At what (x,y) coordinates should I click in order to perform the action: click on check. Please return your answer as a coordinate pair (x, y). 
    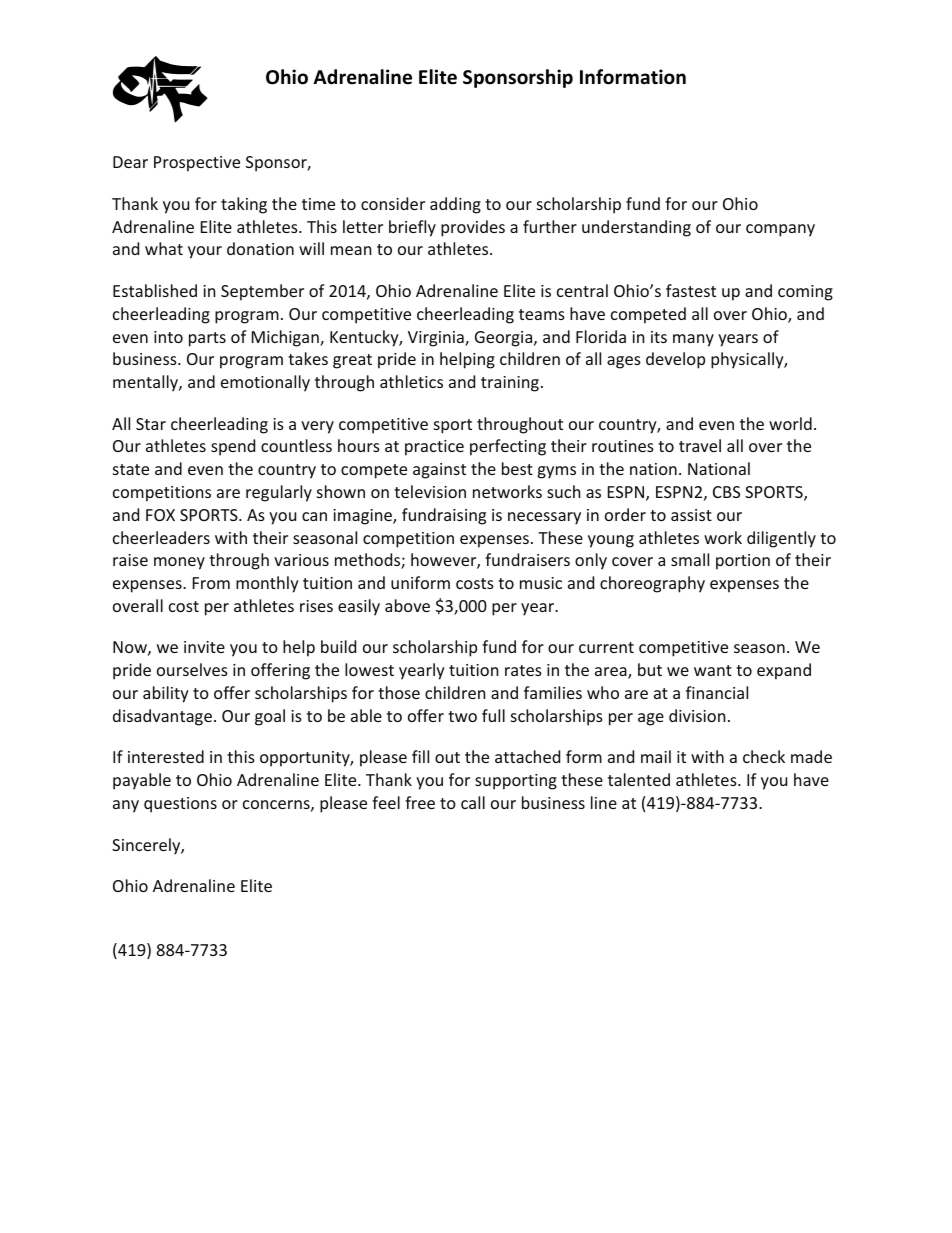
    Looking at the image, I should click on (764, 756).
